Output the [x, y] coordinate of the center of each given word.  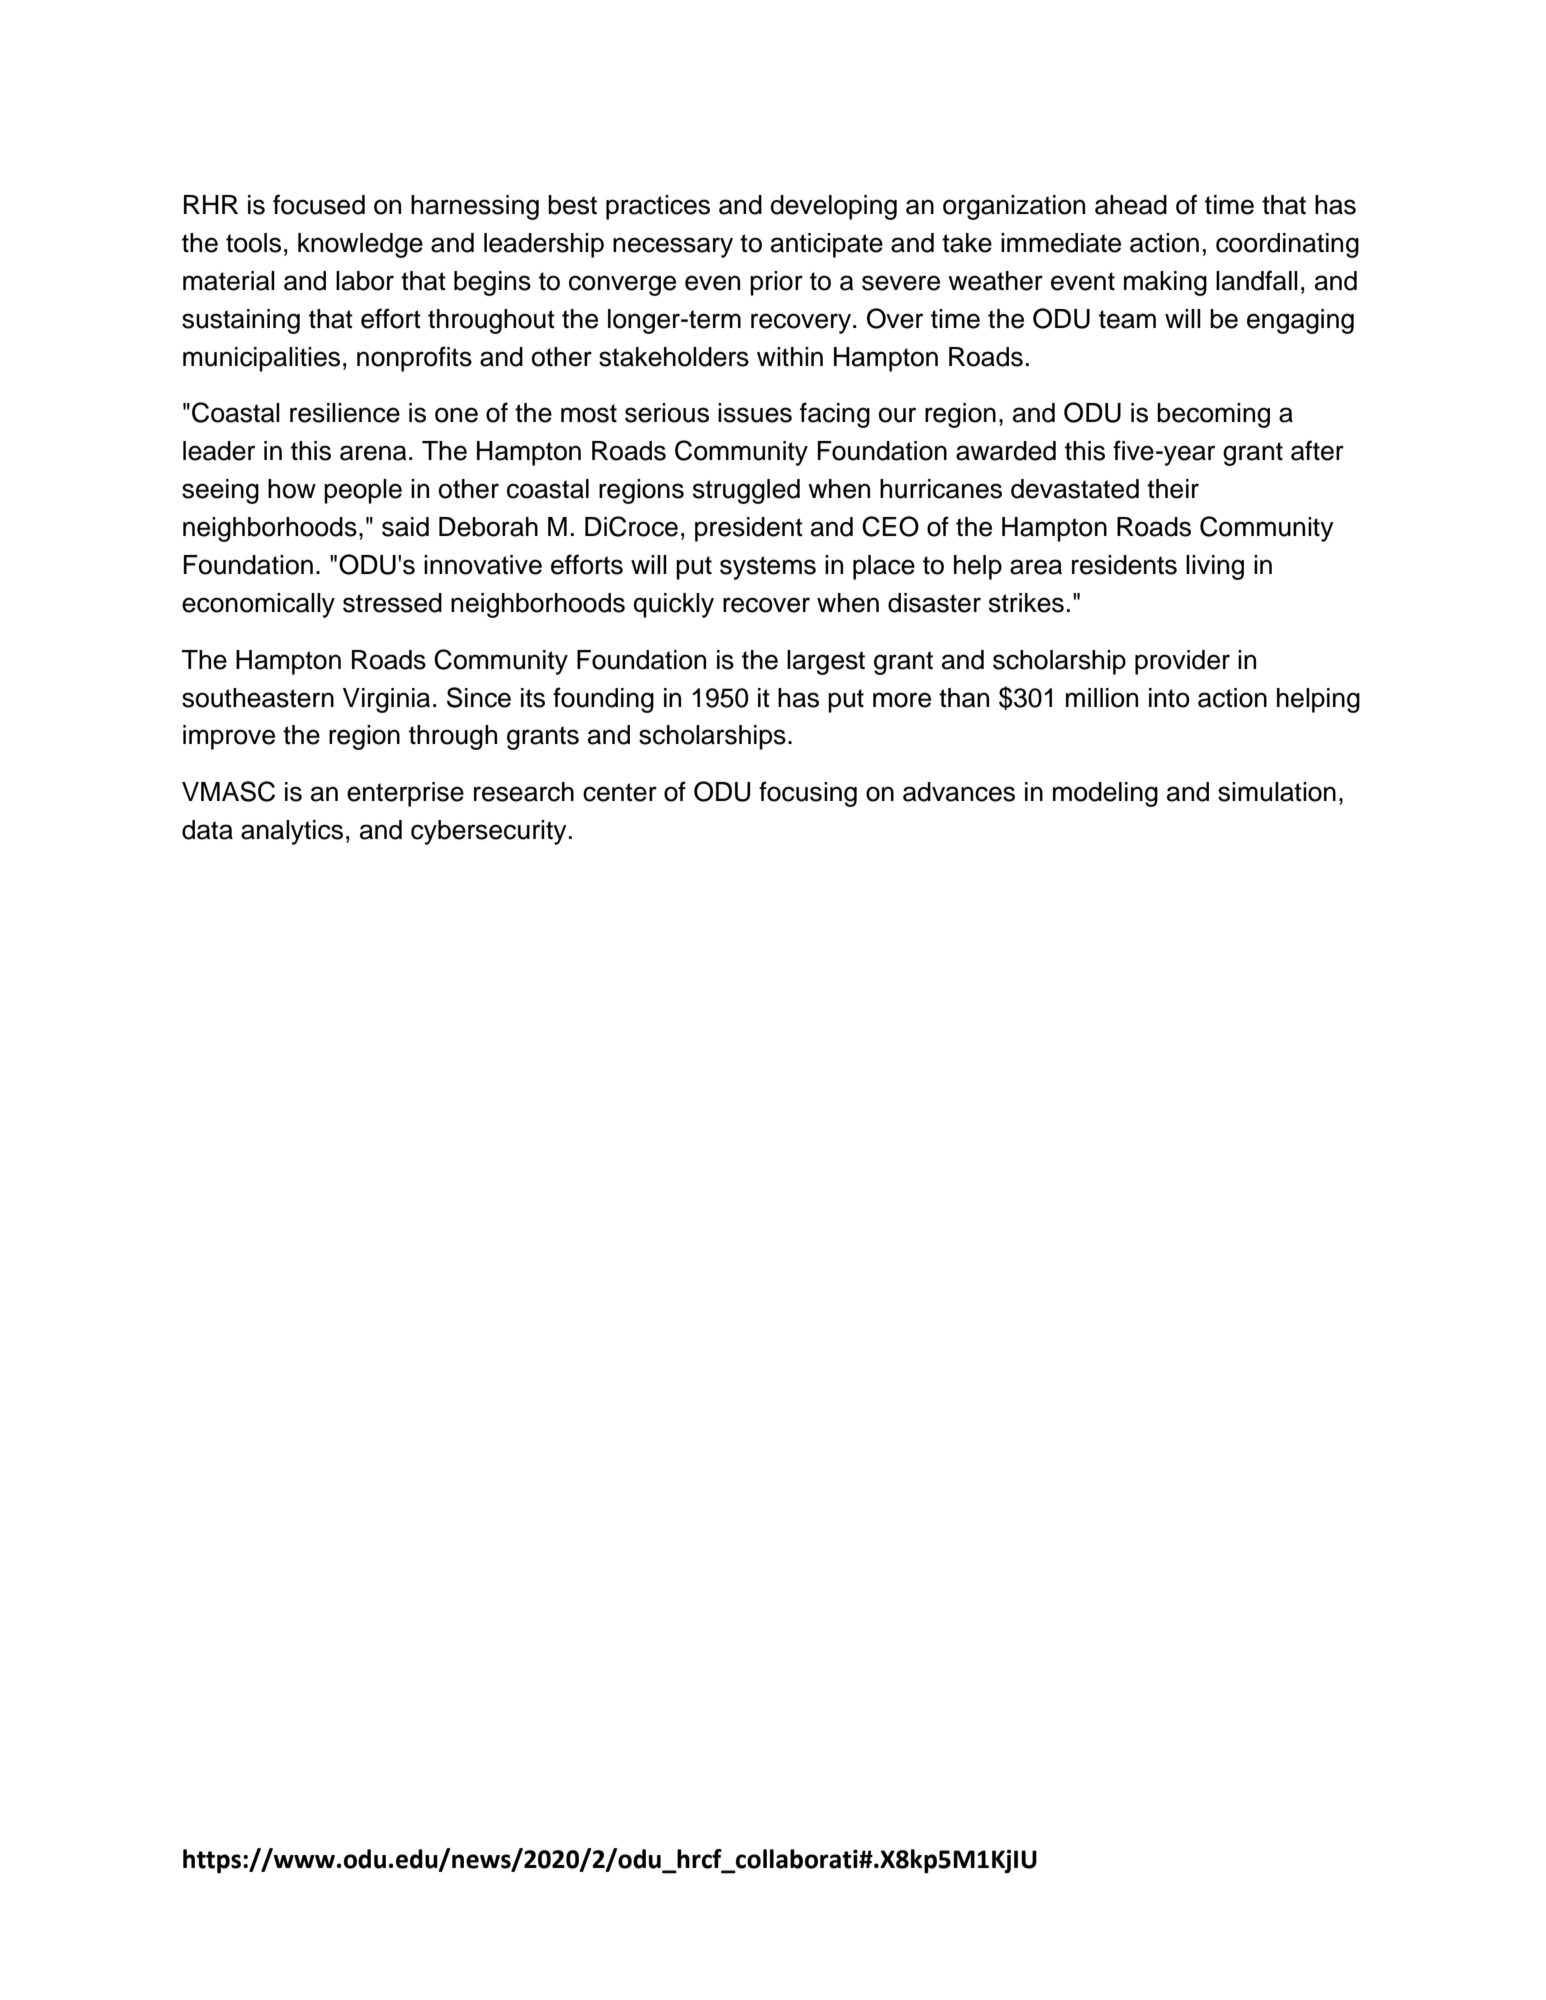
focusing [808, 794]
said [405, 527]
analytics [292, 832]
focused [319, 204]
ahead [1131, 205]
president [749, 529]
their [1173, 489]
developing [834, 207]
